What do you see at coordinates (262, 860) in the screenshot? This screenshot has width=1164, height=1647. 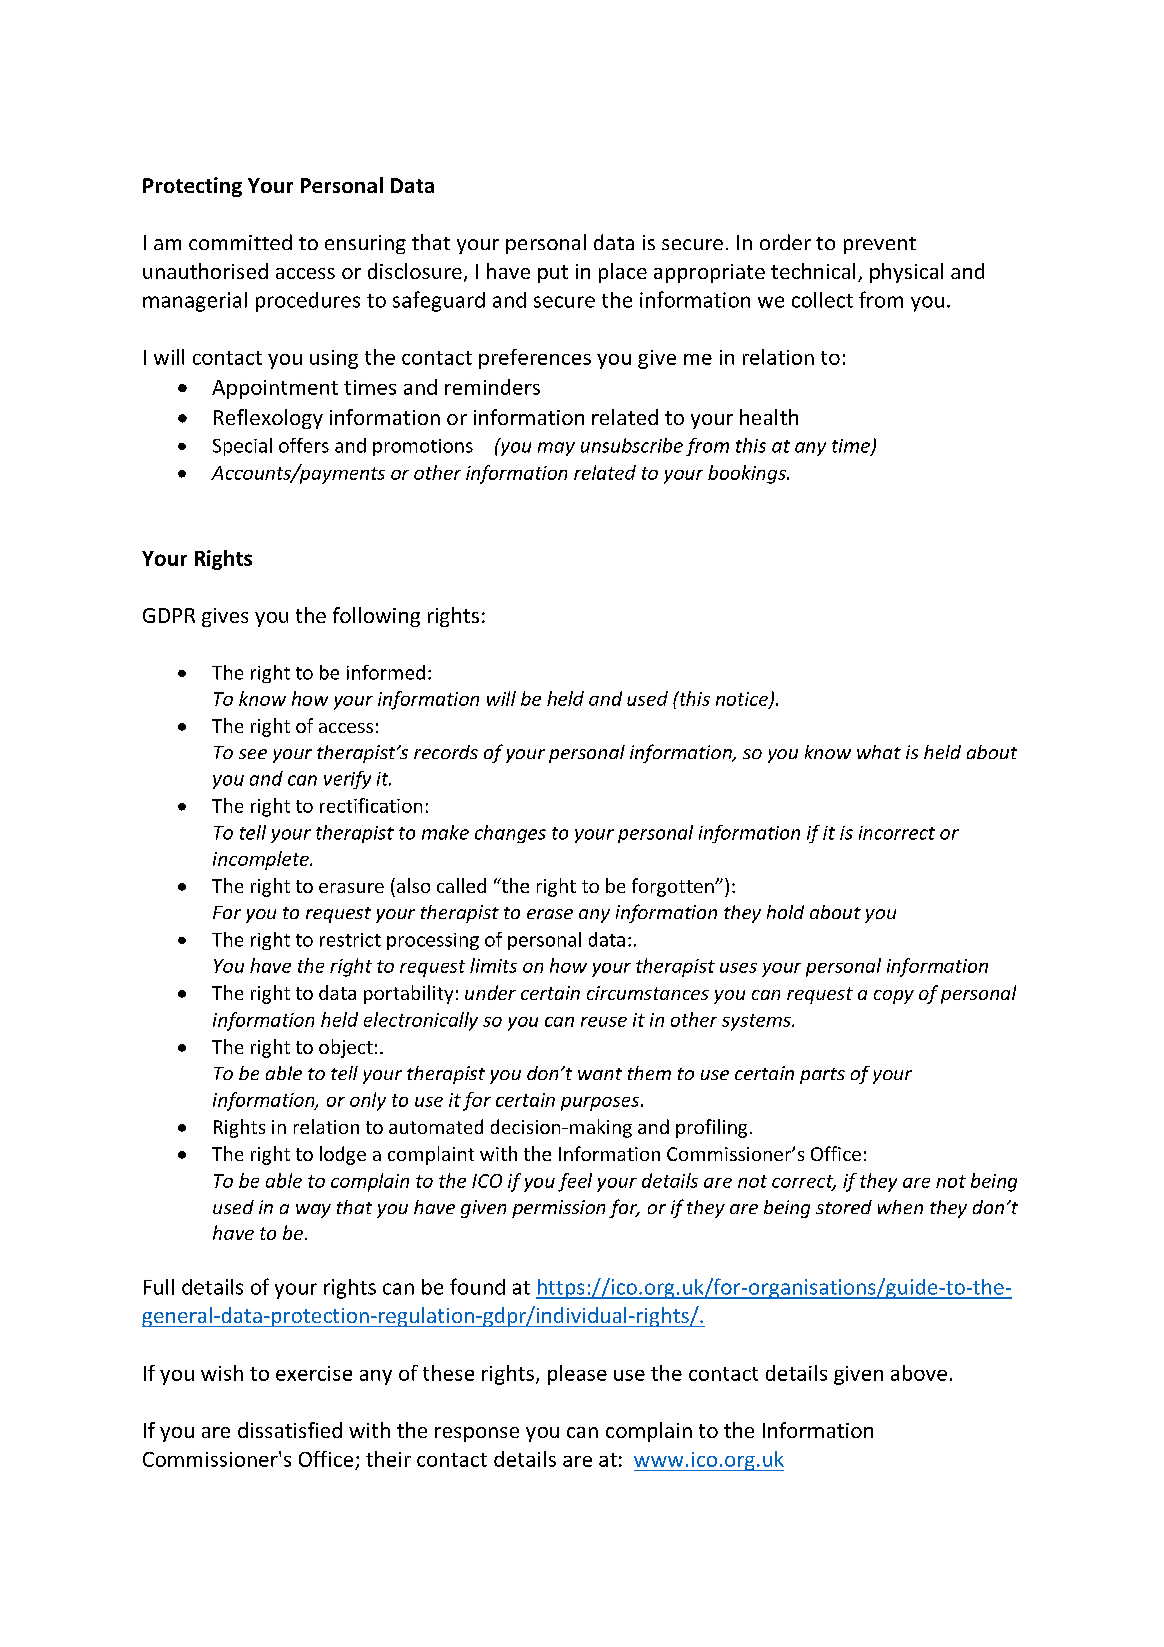 I see `incomplete` at bounding box center [262, 860].
